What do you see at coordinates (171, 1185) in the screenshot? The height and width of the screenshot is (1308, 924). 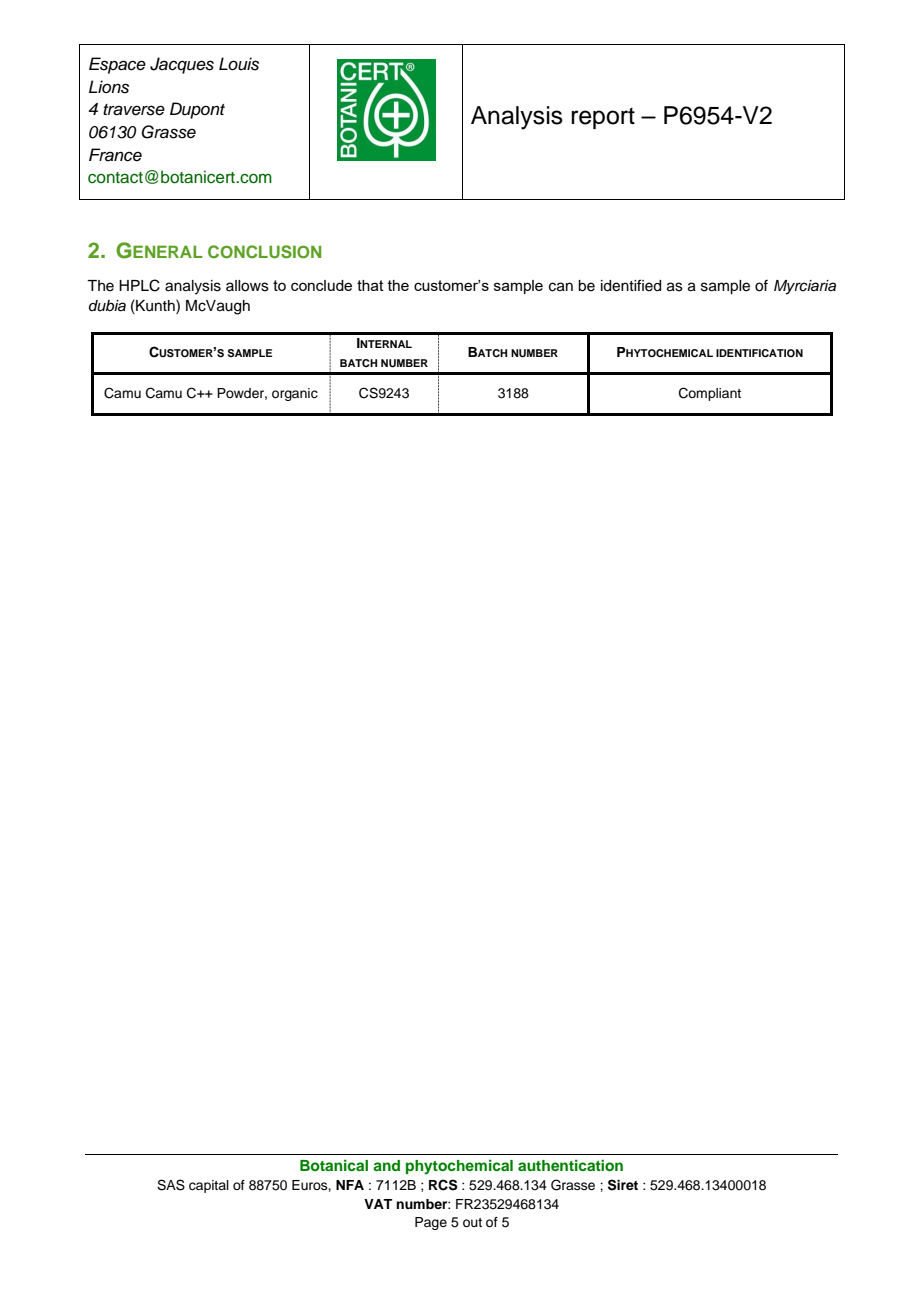 I see `SAS` at bounding box center [171, 1185].
